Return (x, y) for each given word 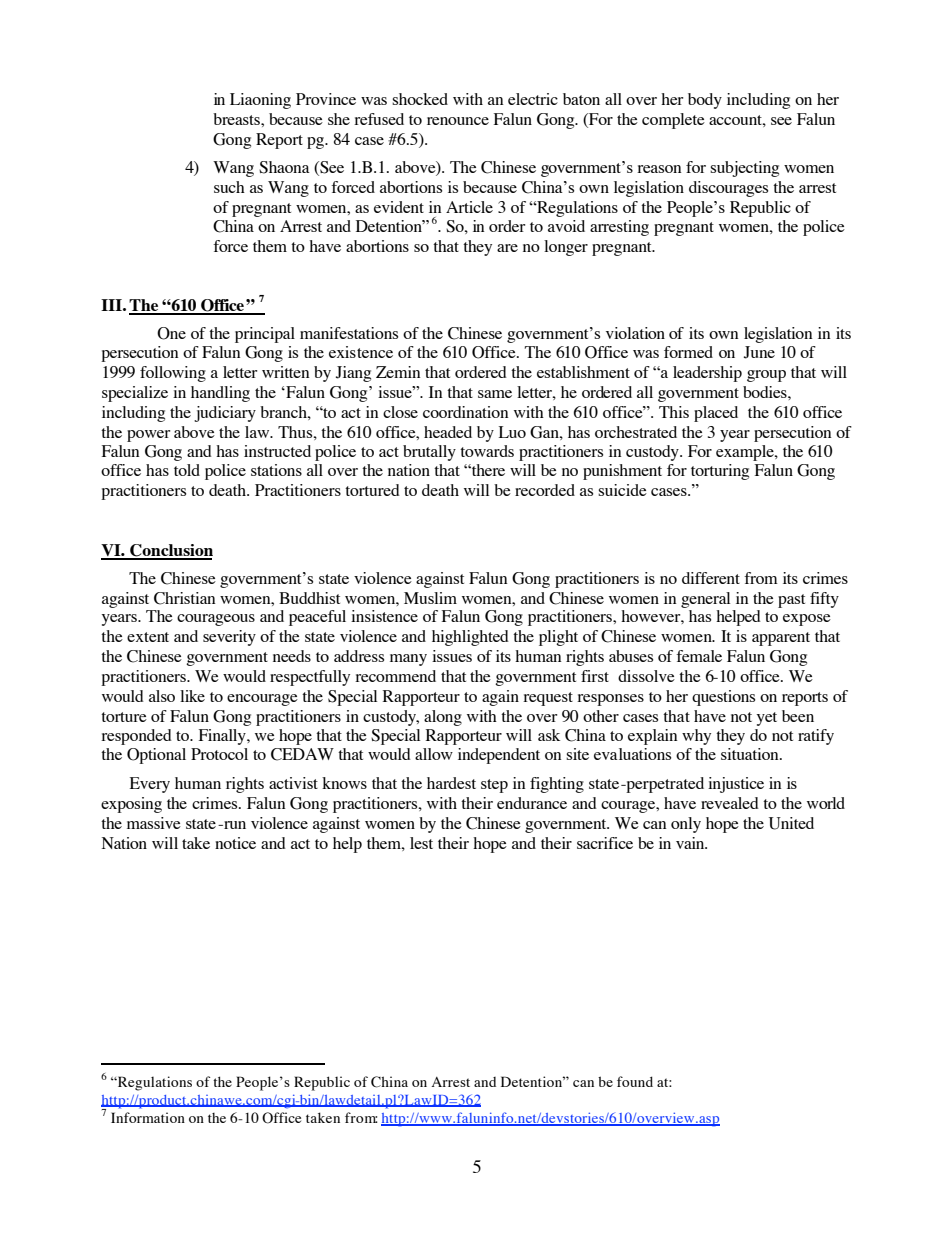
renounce (458, 121)
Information (148, 1117)
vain (691, 843)
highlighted (470, 638)
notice (235, 843)
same (495, 394)
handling (220, 394)
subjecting (744, 169)
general (705, 600)
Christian (185, 598)
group (766, 376)
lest (421, 843)
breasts (237, 119)
